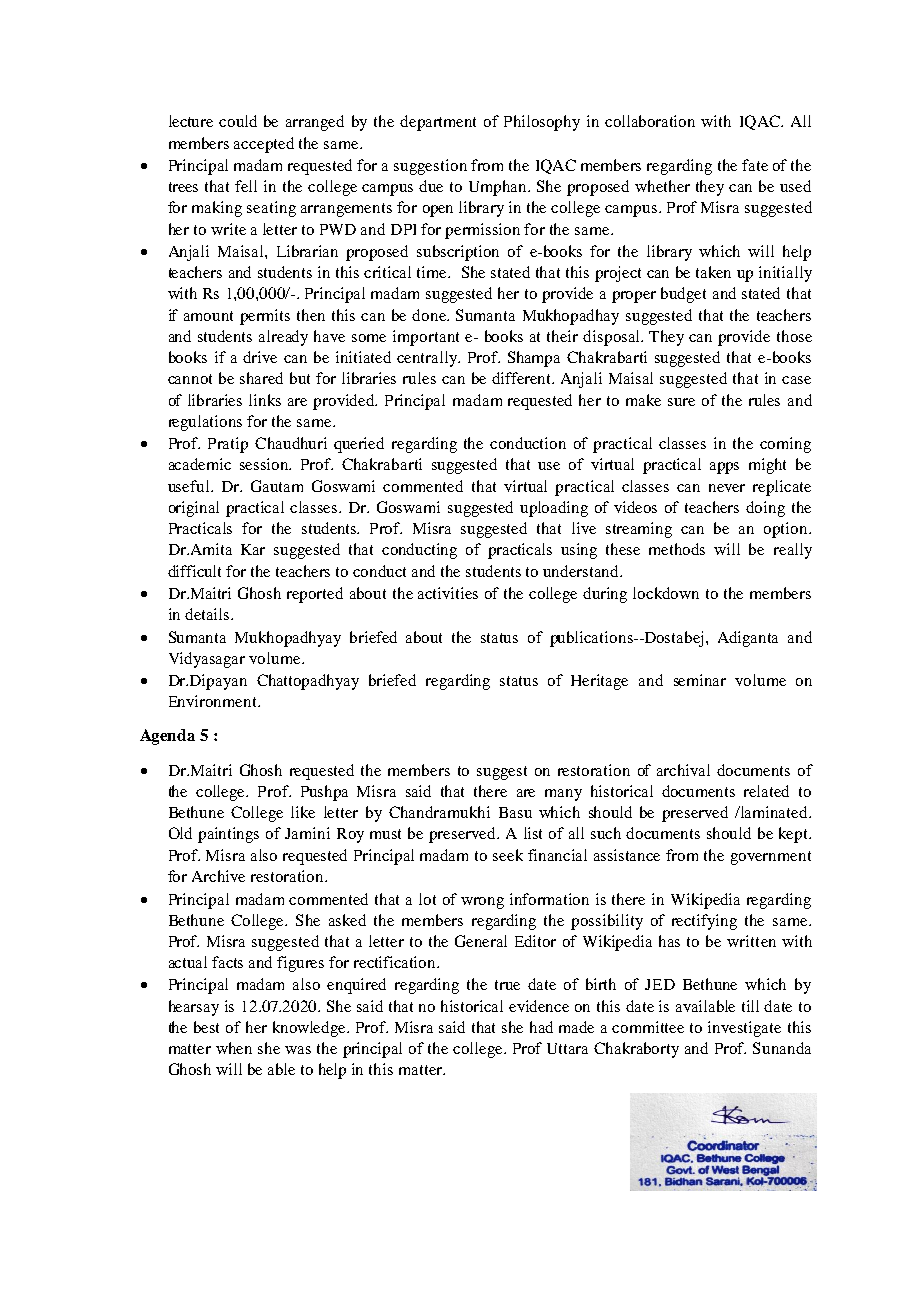 The image size is (924, 1308). I want to click on when, so click(234, 1048).
